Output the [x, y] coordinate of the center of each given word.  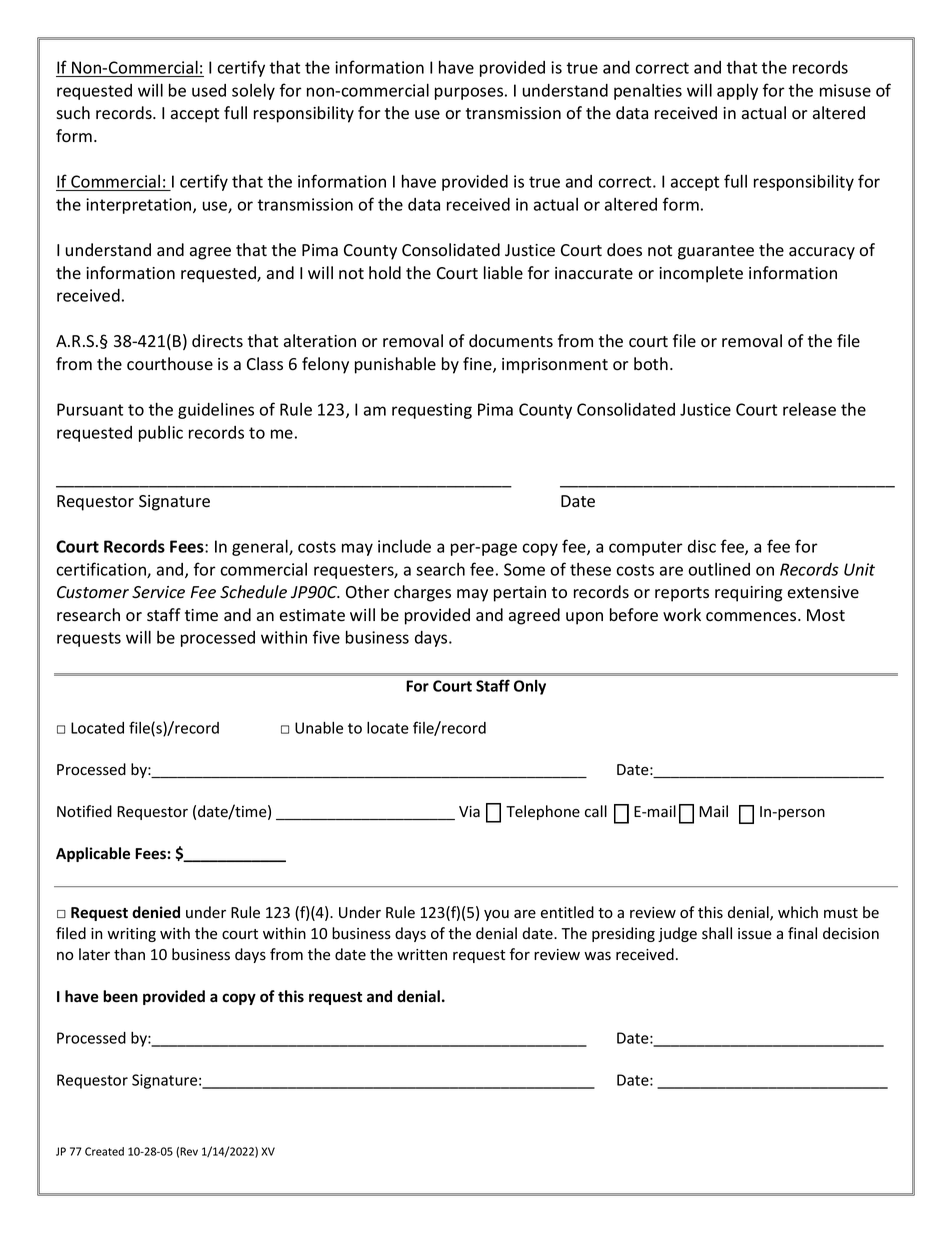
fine [478, 365]
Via [469, 811]
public [161, 434]
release [809, 409]
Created [104, 1151]
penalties [648, 92]
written [422, 955]
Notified [84, 811]
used [209, 90]
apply [737, 91]
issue [755, 934]
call [596, 811]
